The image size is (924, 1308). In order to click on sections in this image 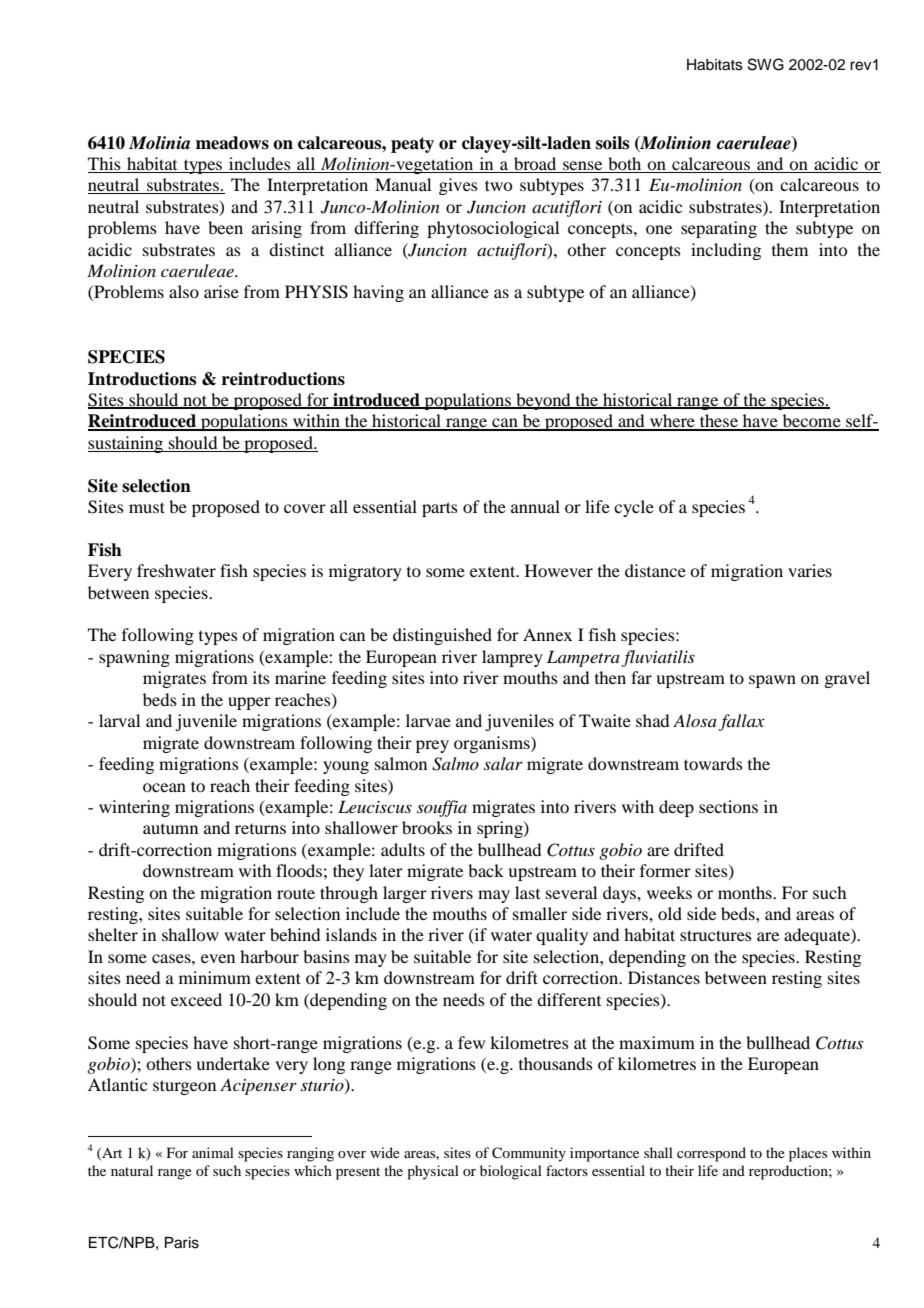, I will do `click(728, 806)`.
